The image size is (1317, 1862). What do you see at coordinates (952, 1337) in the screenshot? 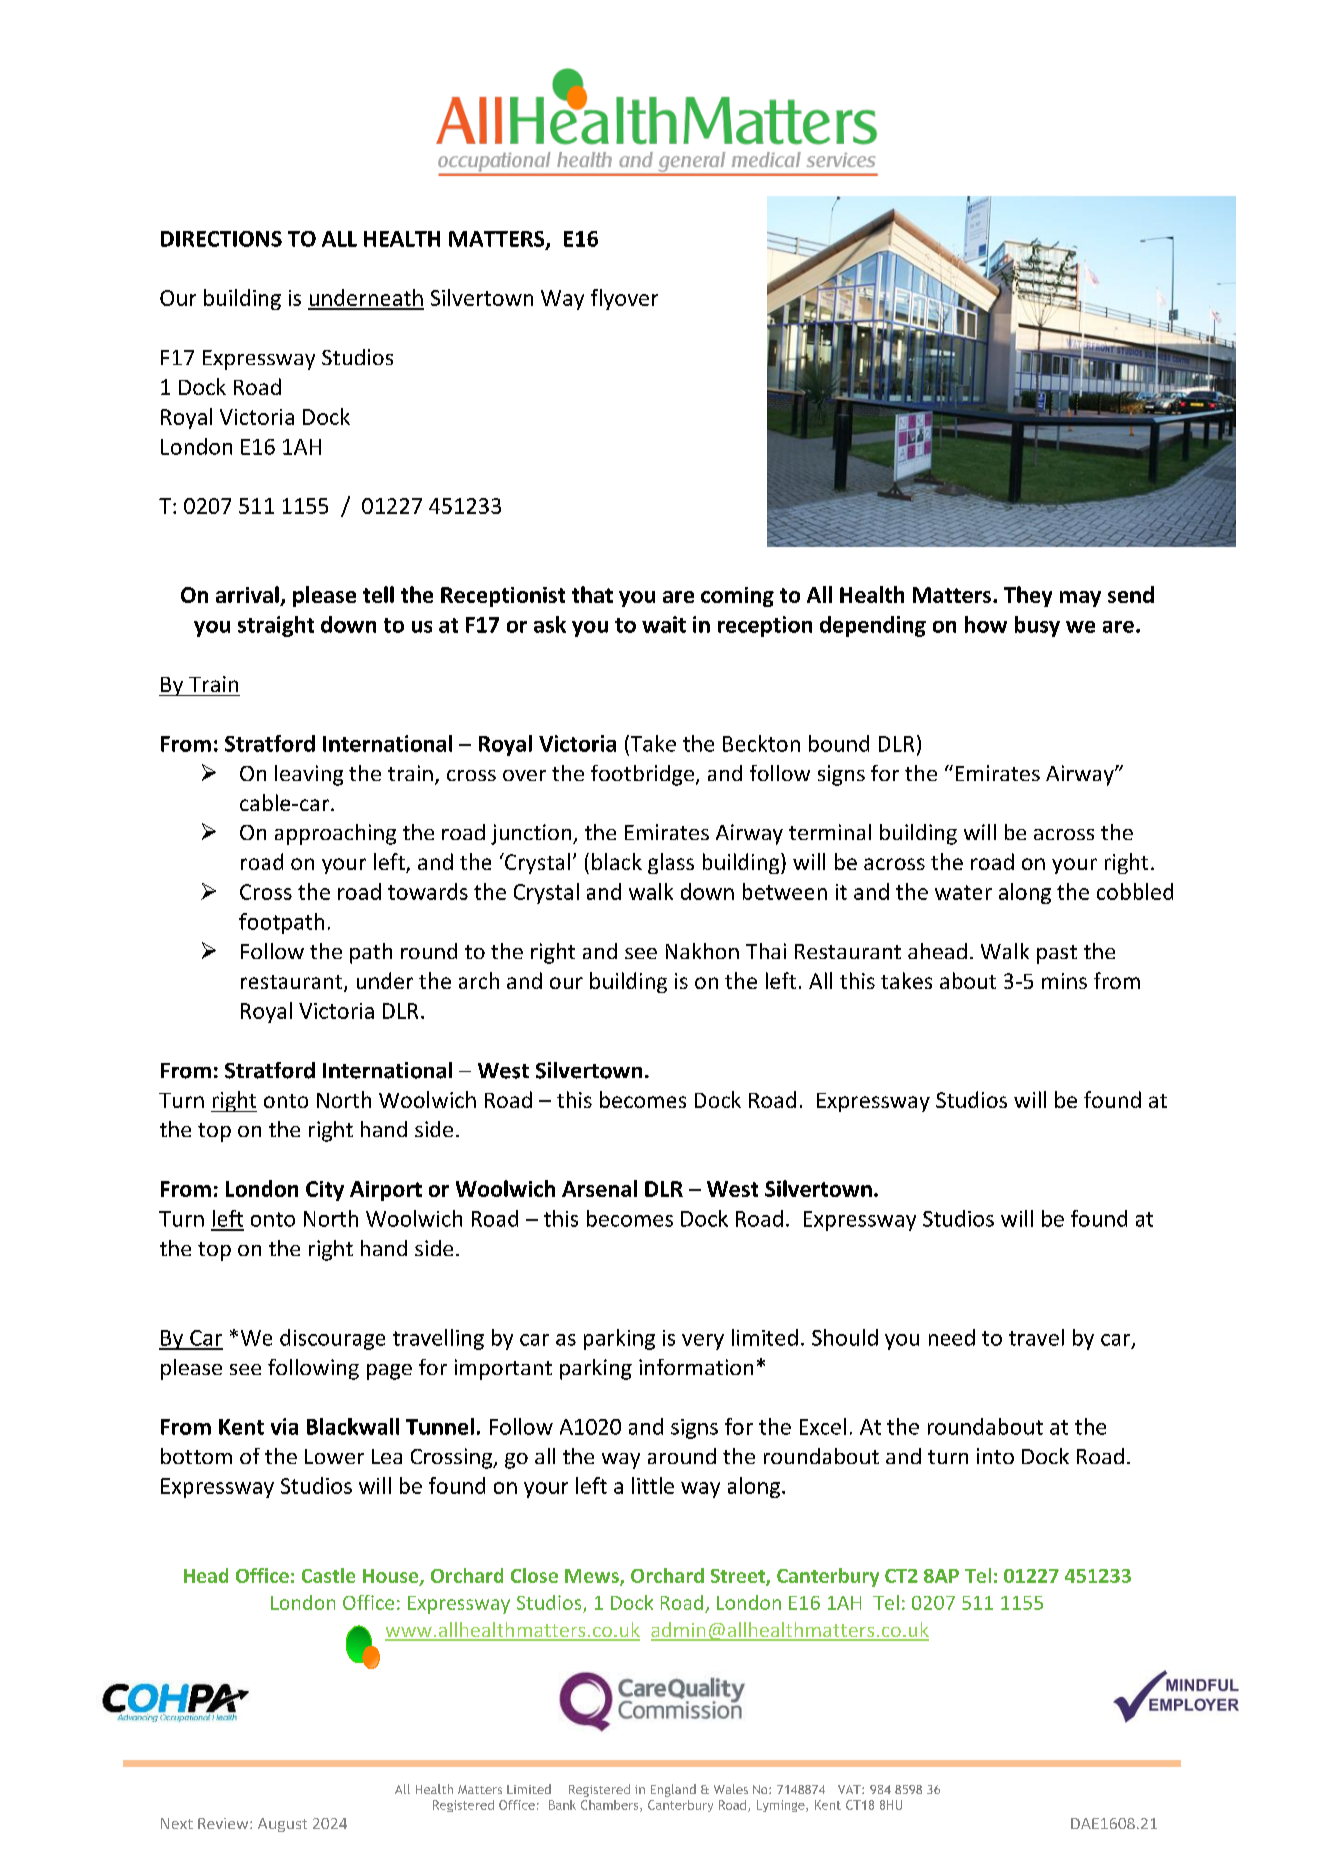
I see `need` at bounding box center [952, 1337].
